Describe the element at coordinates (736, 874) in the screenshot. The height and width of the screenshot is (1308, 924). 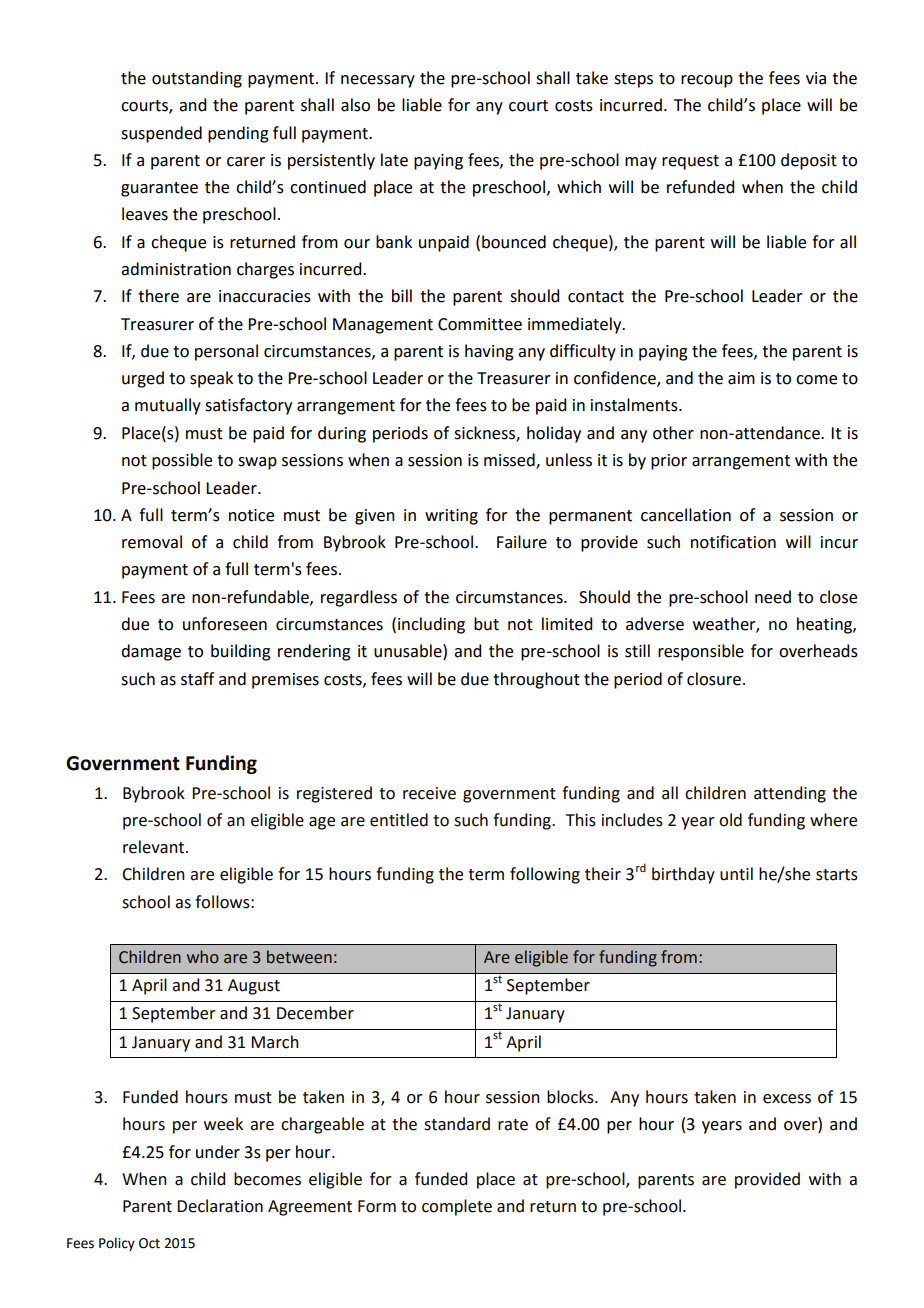
I see `until` at that location.
